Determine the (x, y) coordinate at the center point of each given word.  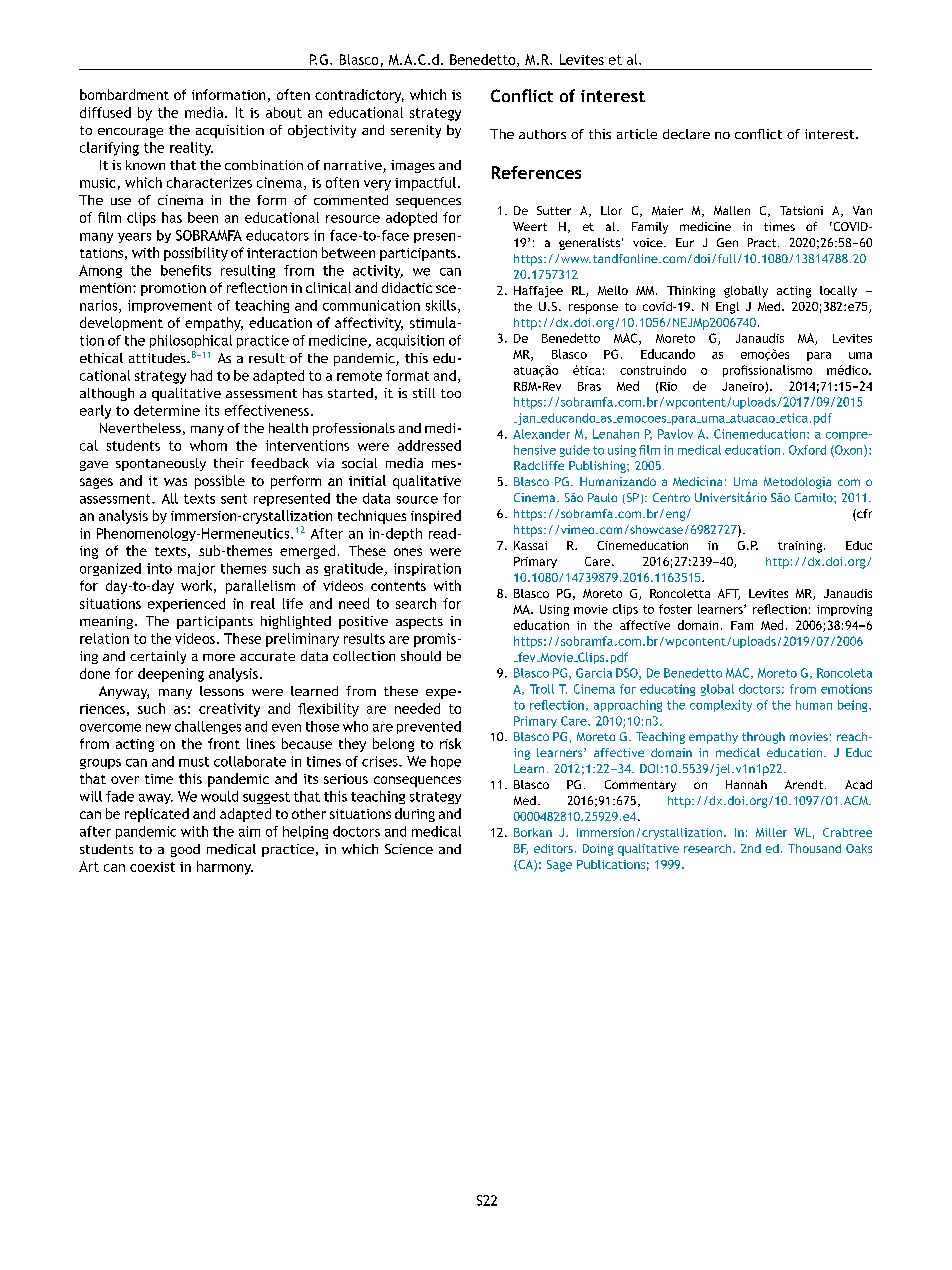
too (451, 393)
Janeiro (744, 387)
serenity (416, 131)
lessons (222, 691)
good (185, 850)
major (196, 569)
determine (167, 410)
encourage (130, 133)
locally (838, 291)
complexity (721, 706)
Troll (542, 689)
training (800, 547)
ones (408, 552)
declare (686, 134)
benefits (186, 270)
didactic (407, 287)
